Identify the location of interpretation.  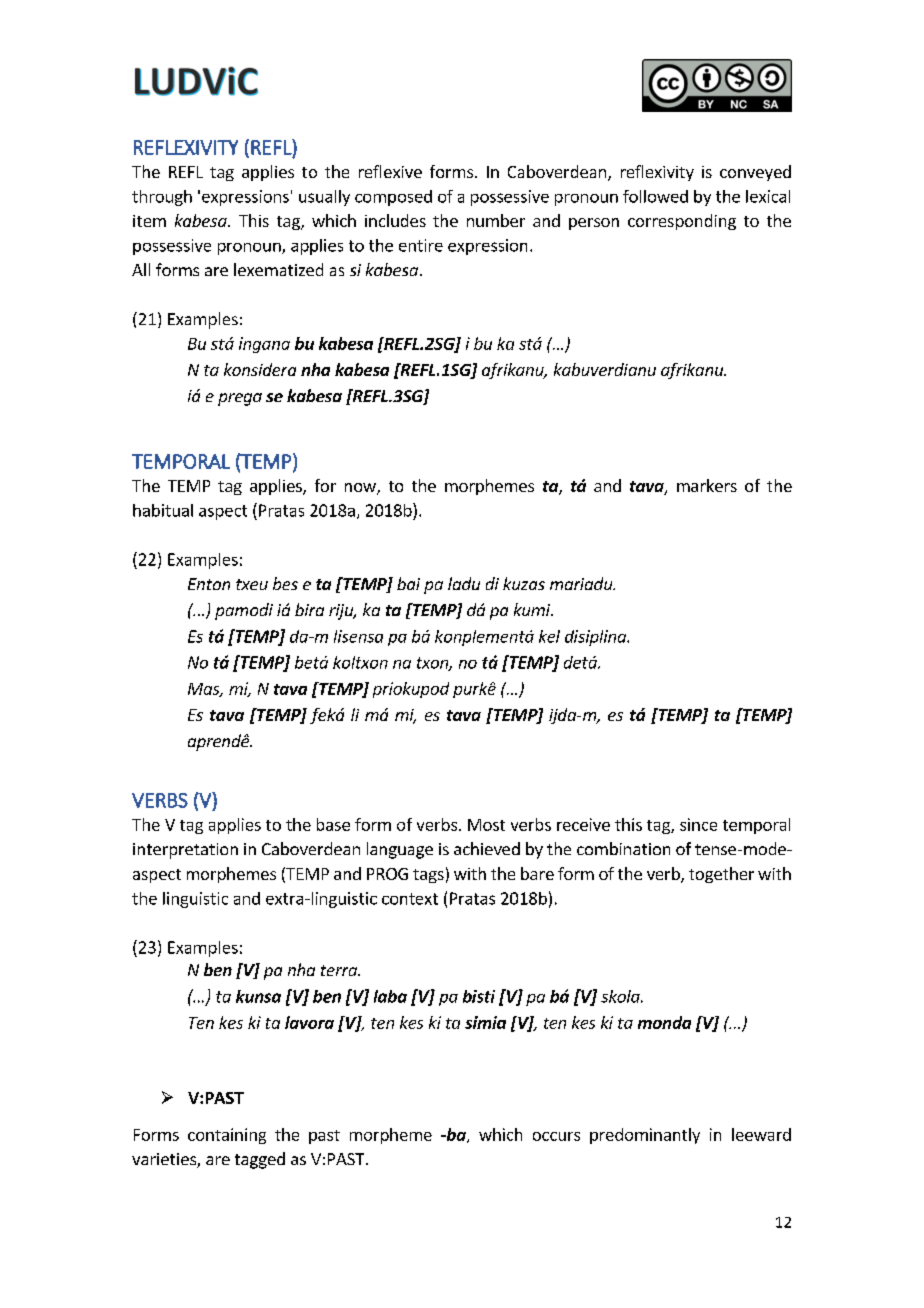
(185, 851).
